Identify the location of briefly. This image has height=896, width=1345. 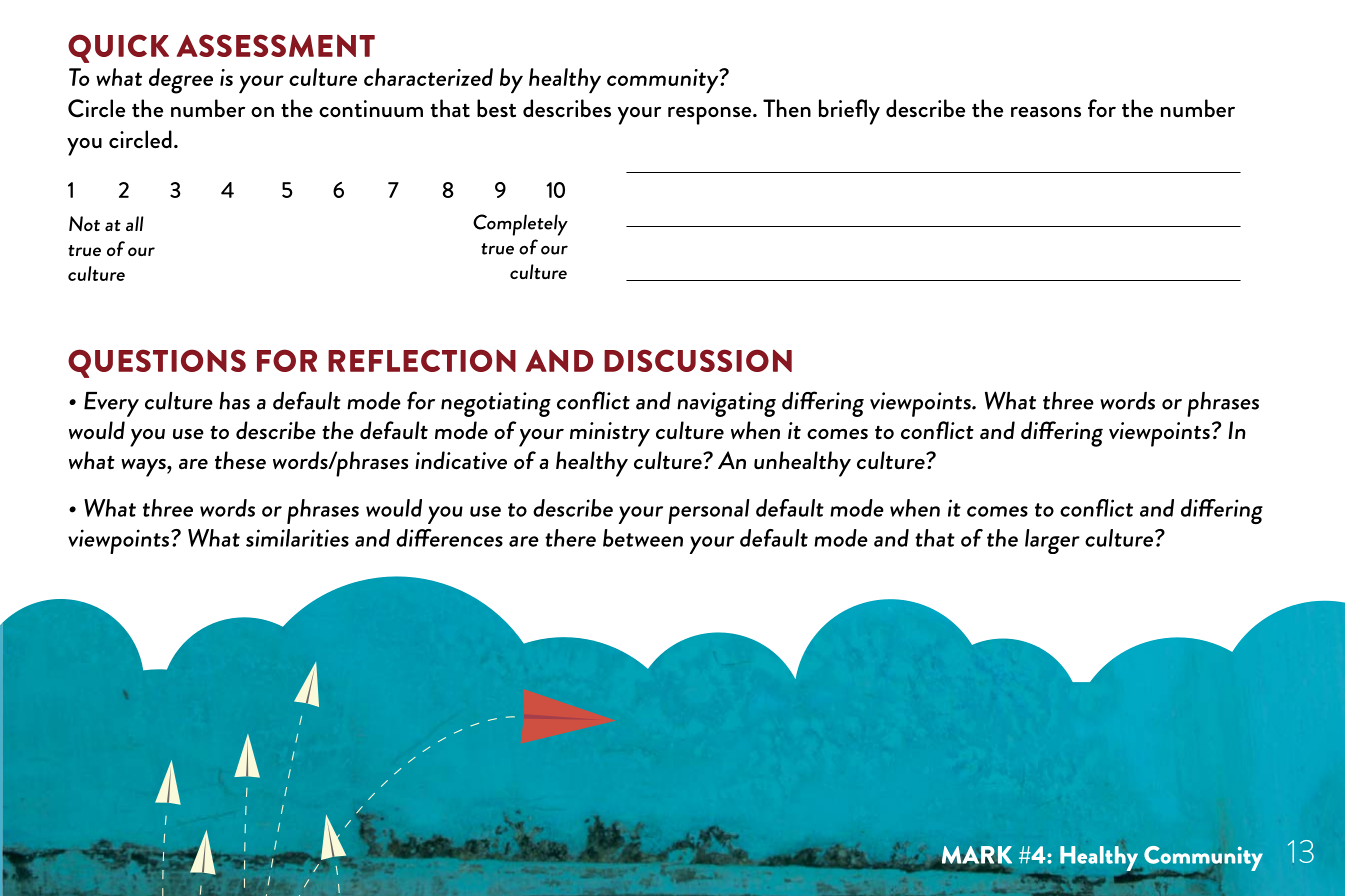
(849, 112).
